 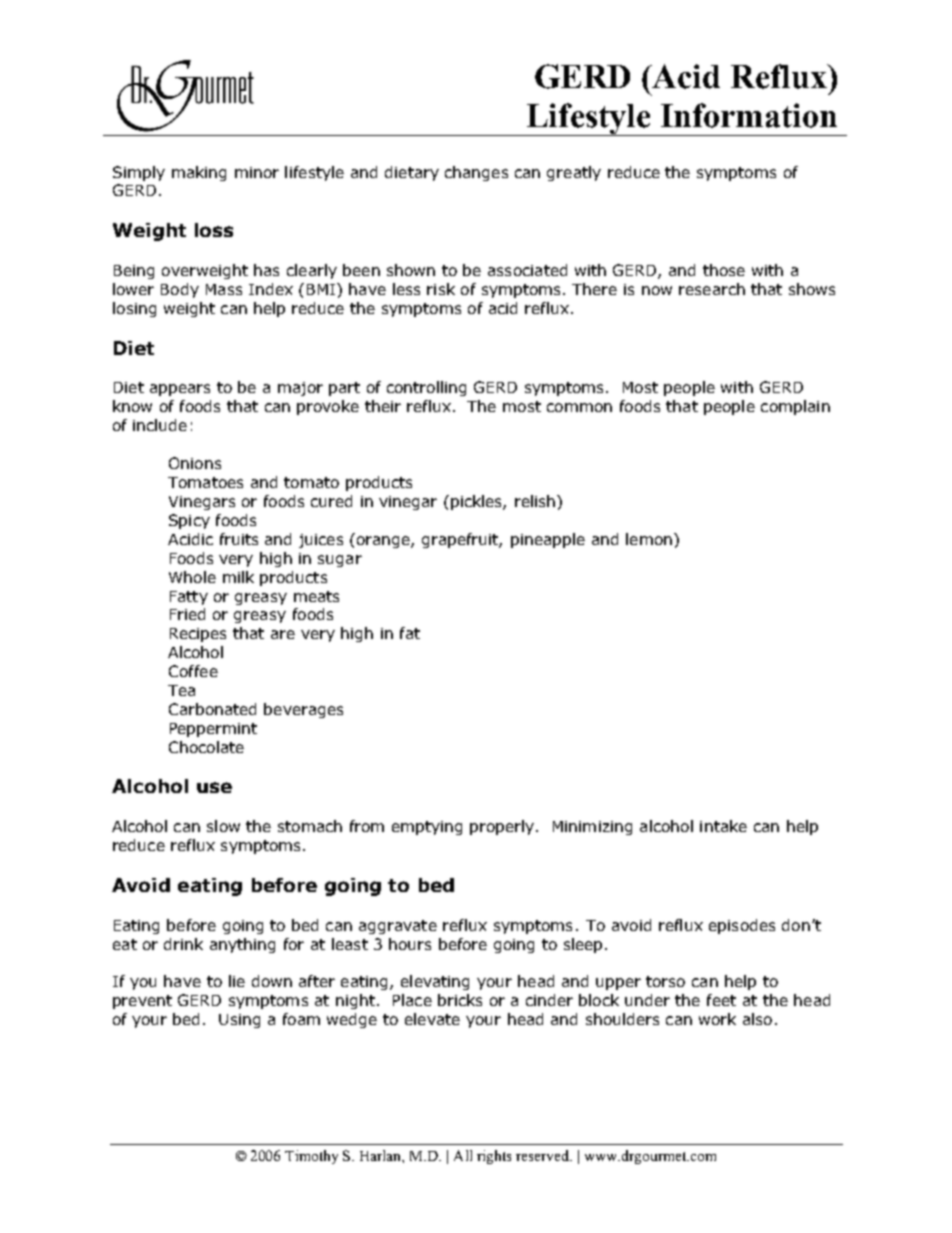 I want to click on complain, so click(x=795, y=407).
